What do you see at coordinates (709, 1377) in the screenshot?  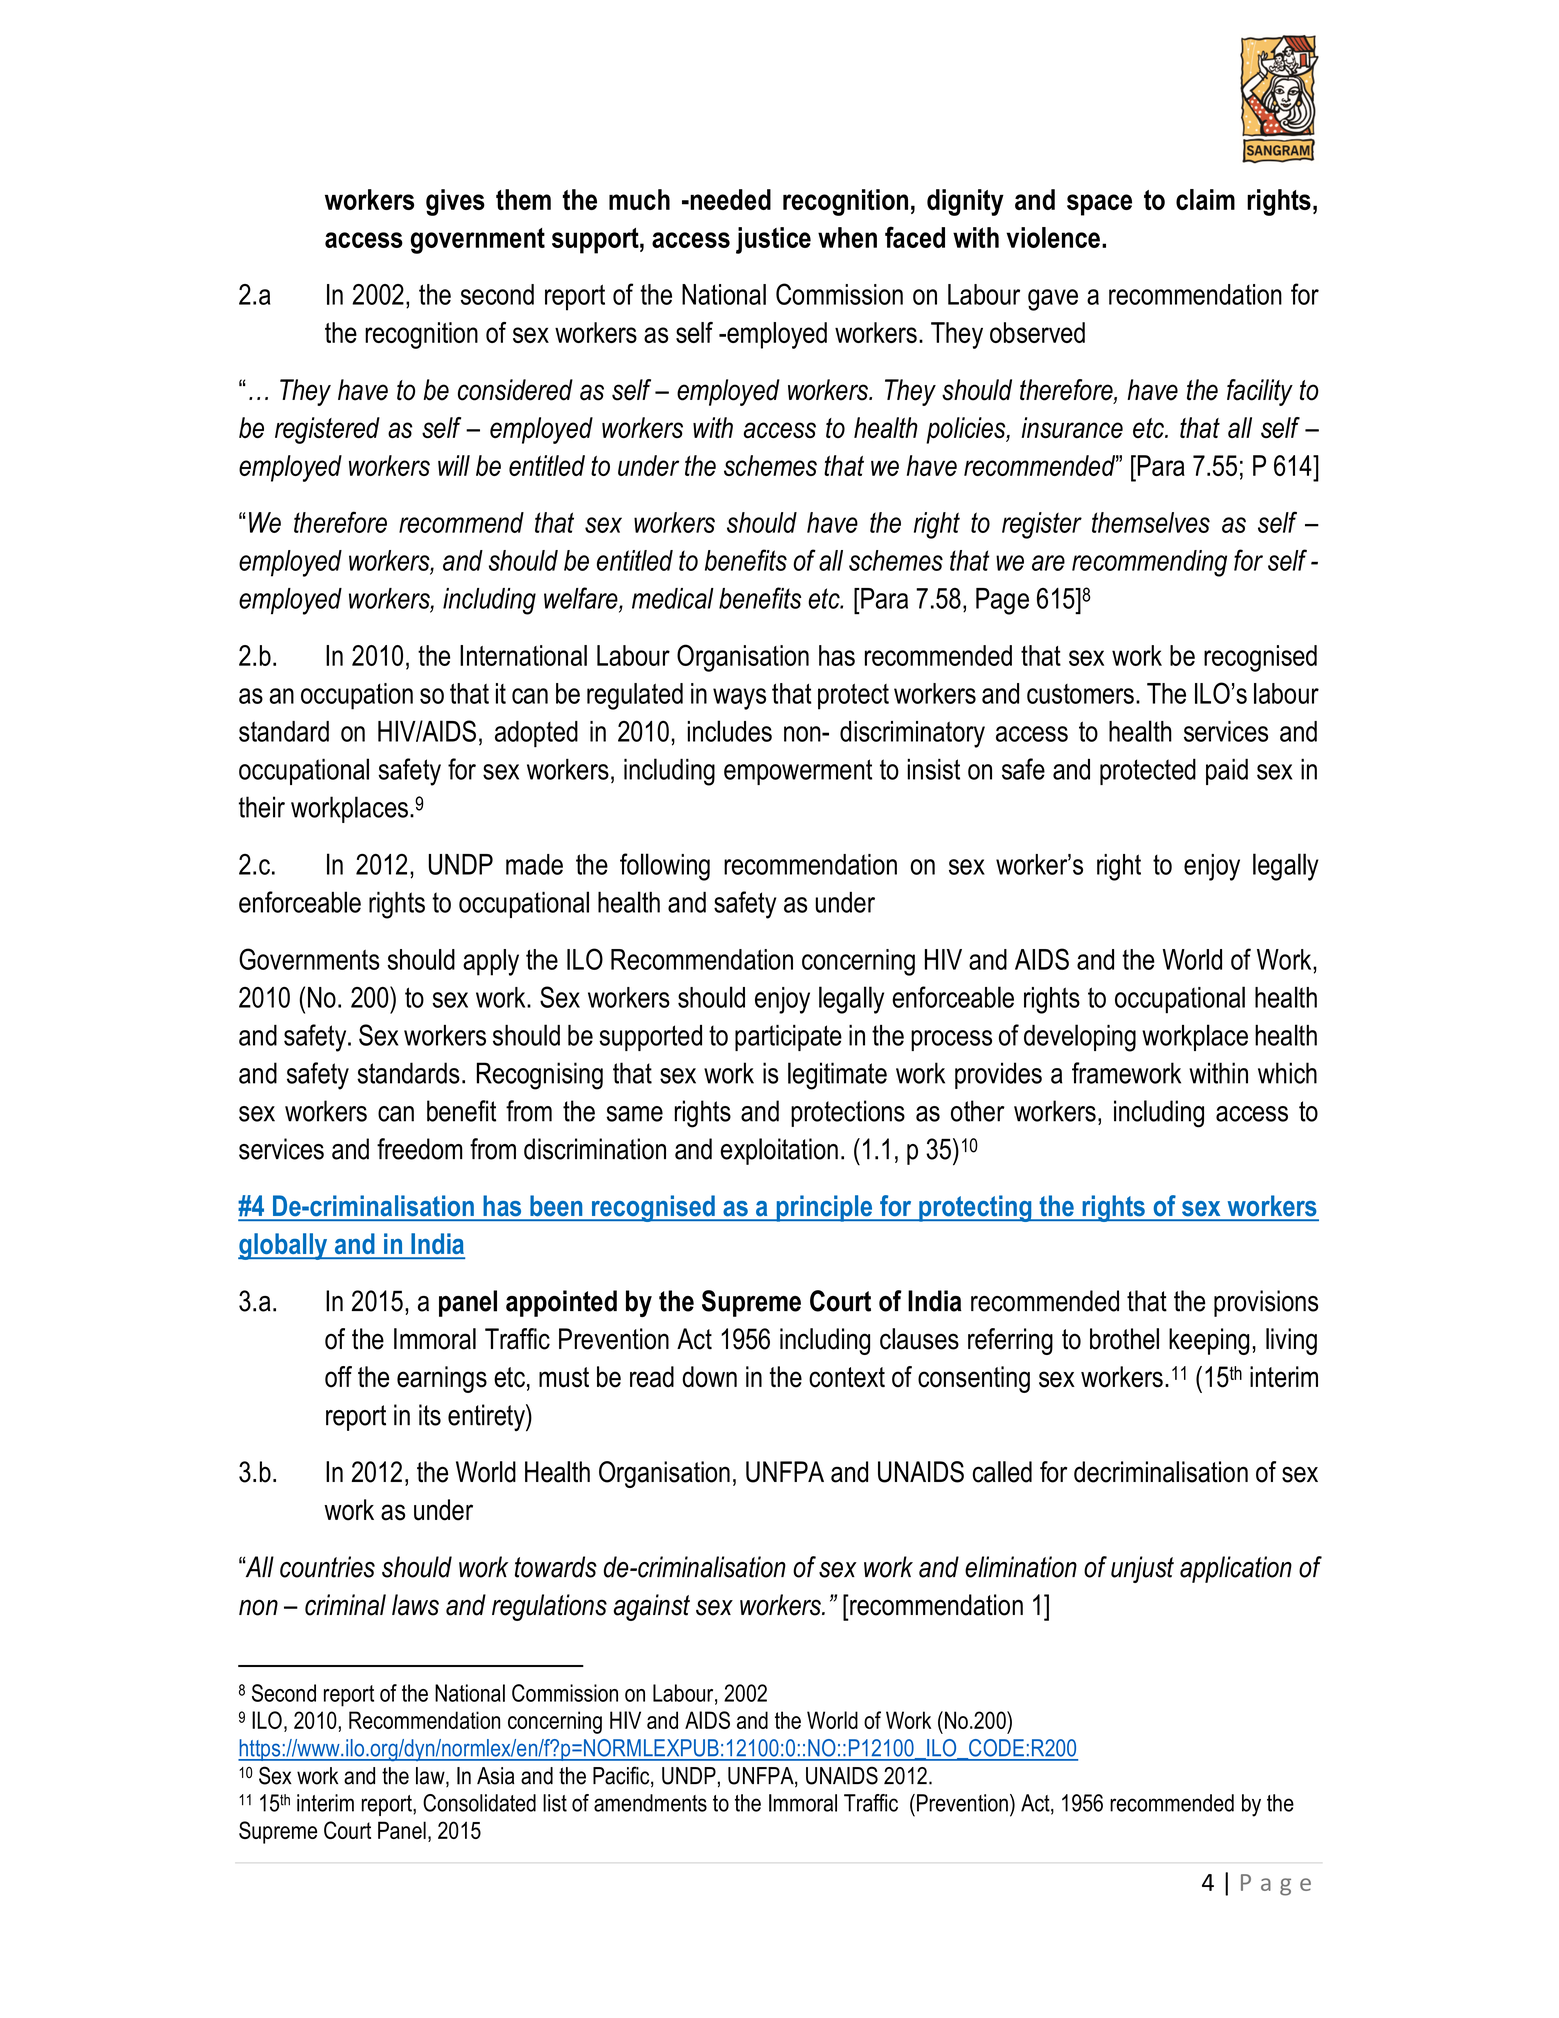 I see `down` at bounding box center [709, 1377].
